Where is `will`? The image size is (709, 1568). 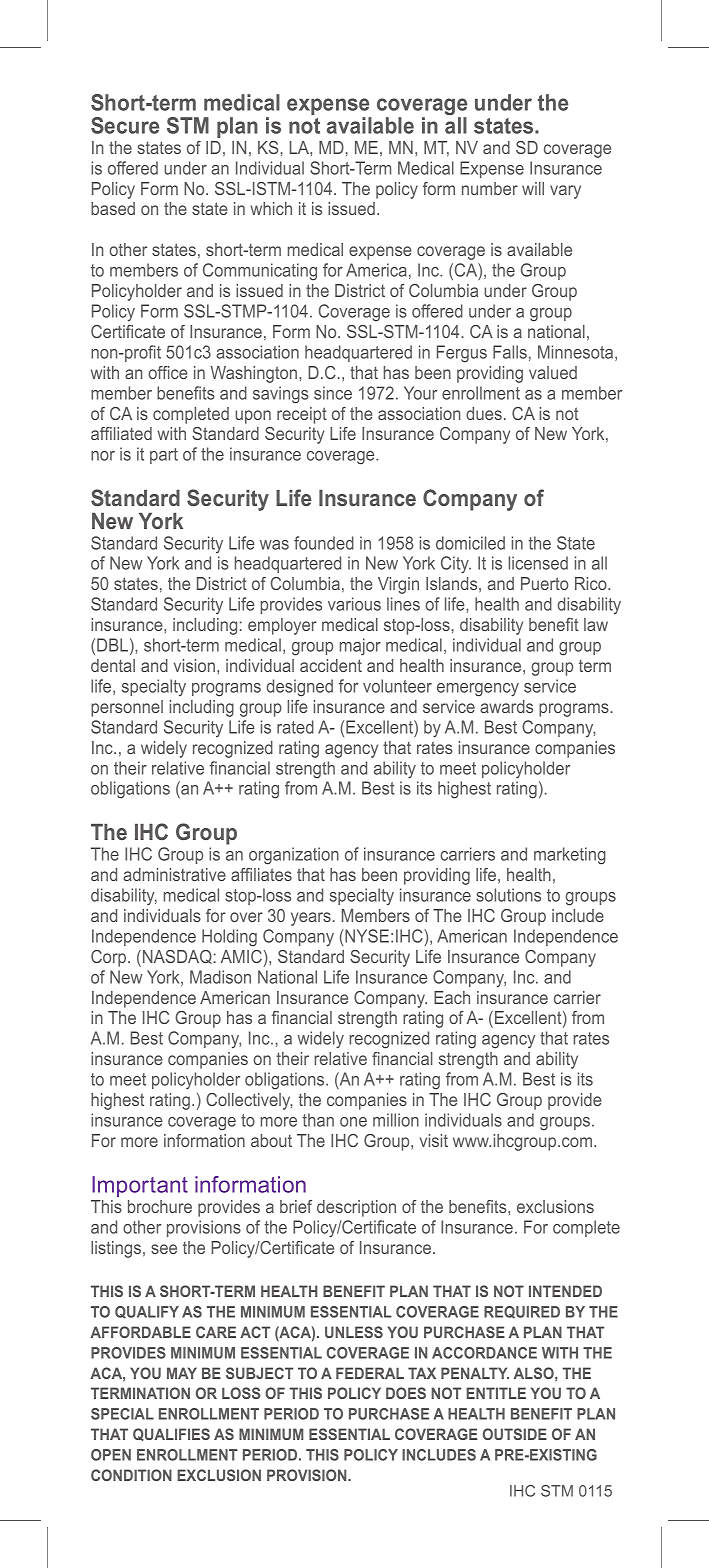
will is located at coordinates (533, 188).
